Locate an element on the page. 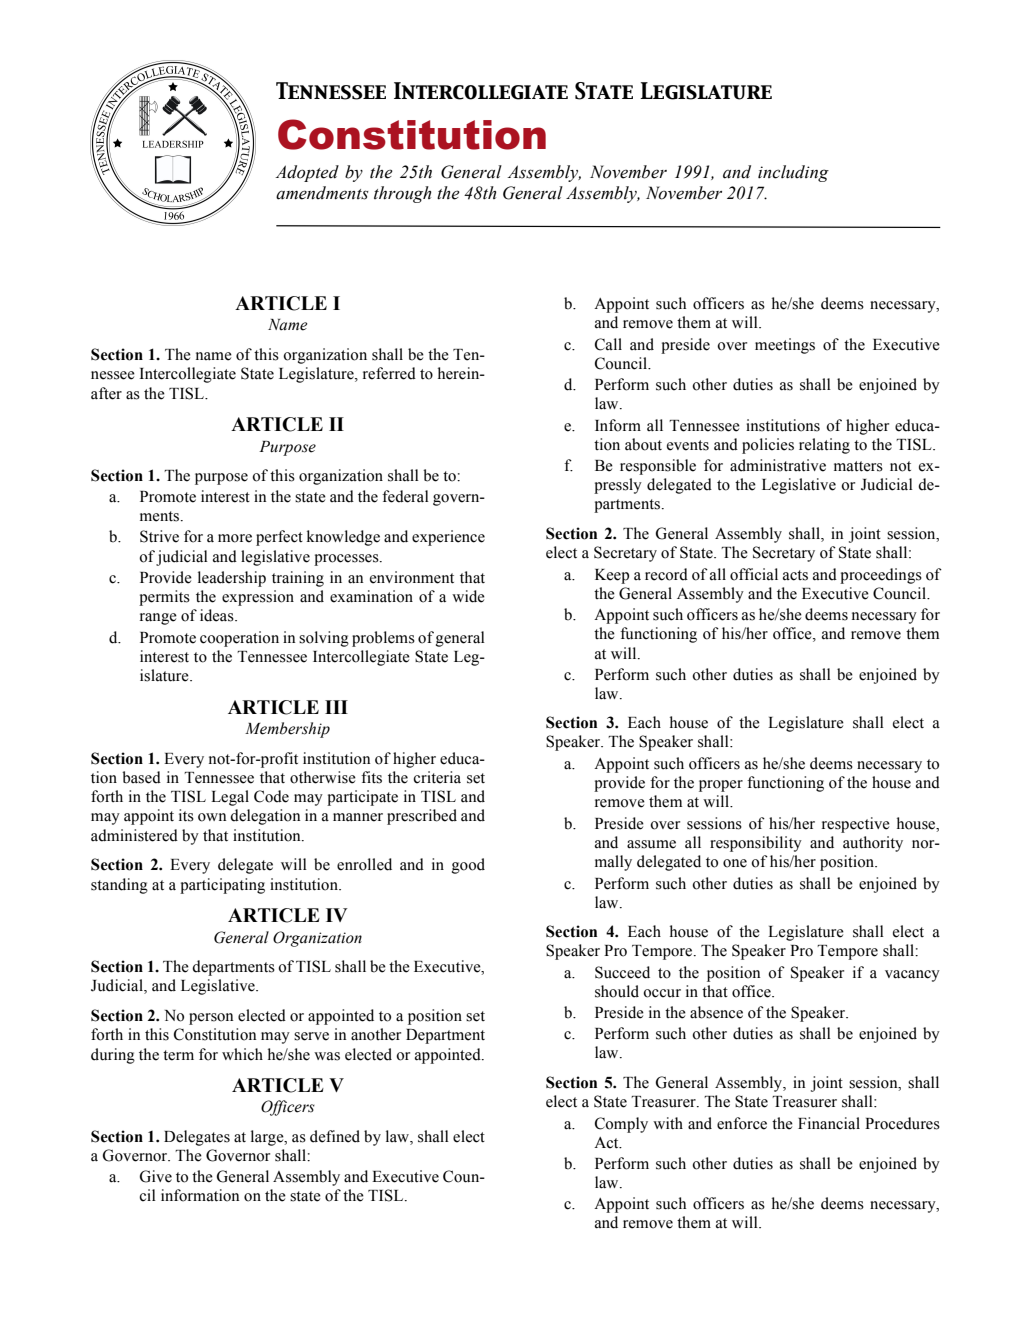 Image resolution: width=1031 pixels, height=1334 pixels. criteria is located at coordinates (437, 777).
